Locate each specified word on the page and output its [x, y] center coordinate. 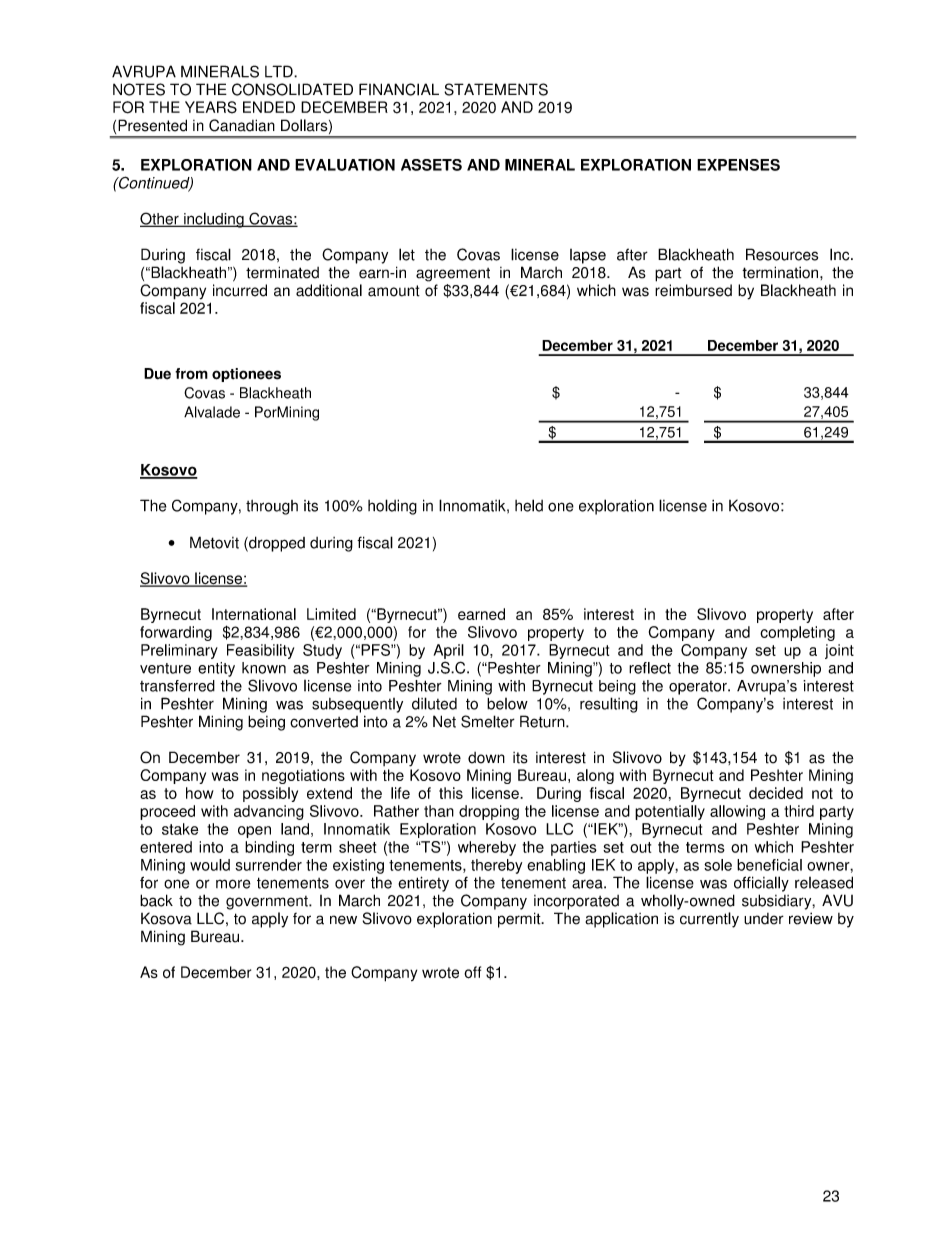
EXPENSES [738, 165]
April [449, 651]
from [191, 374]
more [233, 884]
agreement [453, 275]
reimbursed [693, 290]
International [254, 614]
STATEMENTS [496, 89]
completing [797, 633]
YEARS [211, 107]
